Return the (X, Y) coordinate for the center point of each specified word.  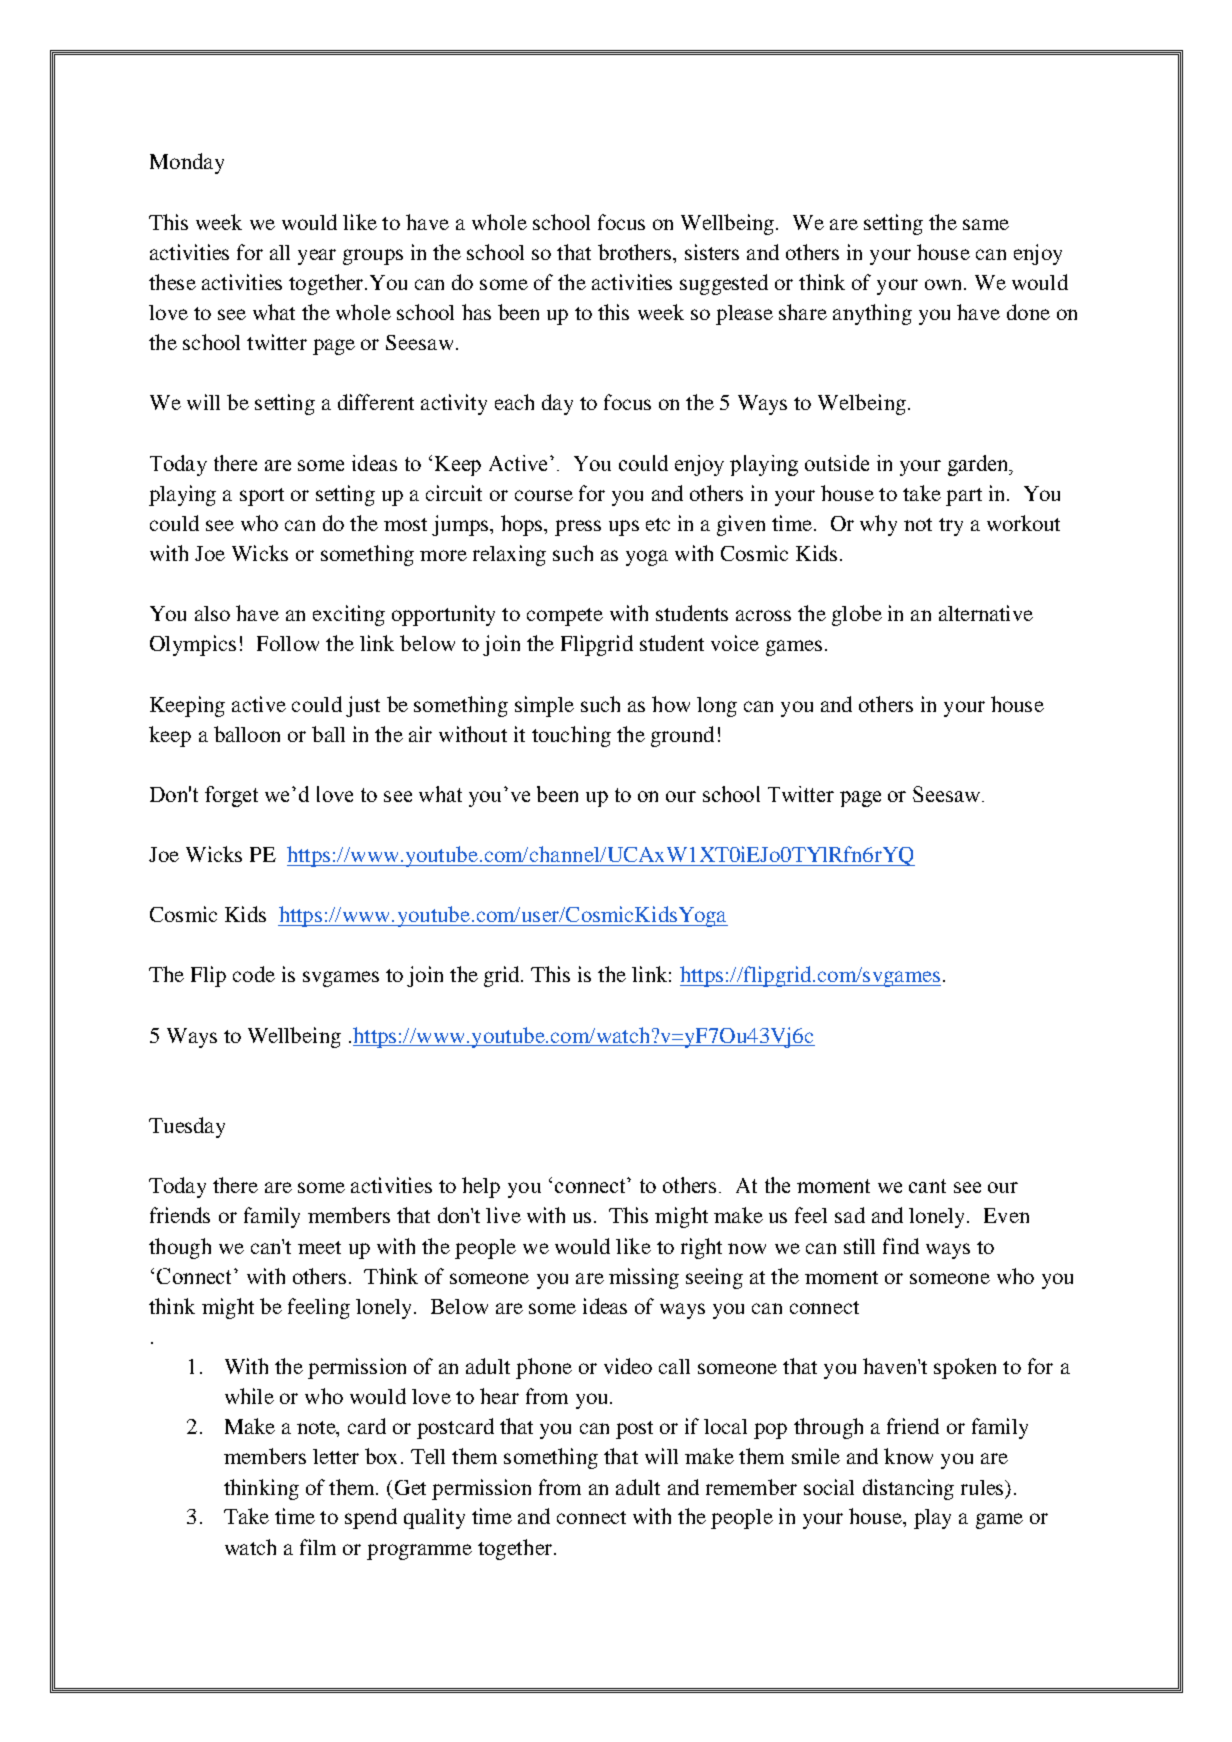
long (717, 707)
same (986, 224)
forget (231, 796)
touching (571, 736)
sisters (712, 252)
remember (751, 1487)
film (318, 1547)
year (317, 257)
